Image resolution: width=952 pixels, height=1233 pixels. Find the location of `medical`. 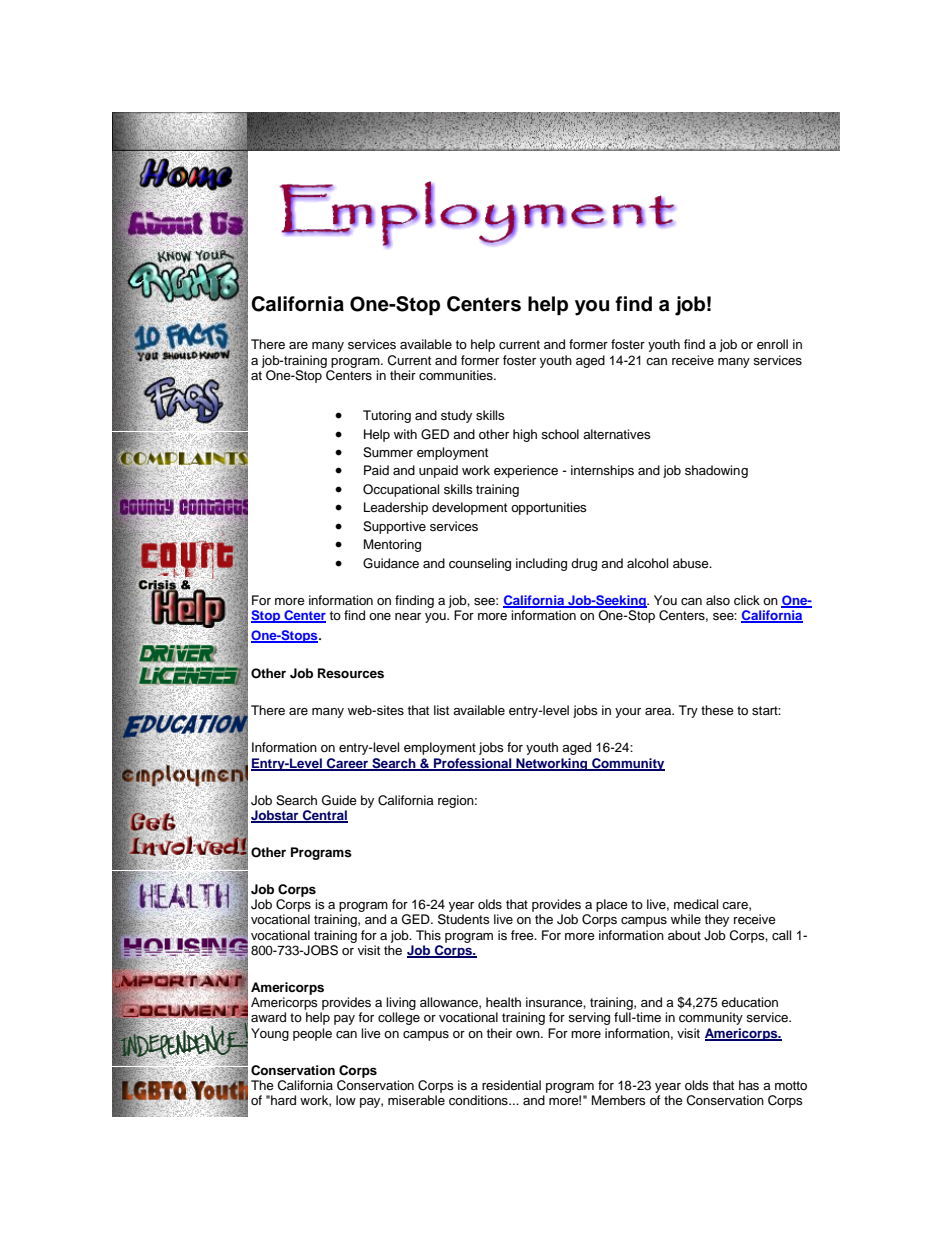

medical is located at coordinates (696, 904).
